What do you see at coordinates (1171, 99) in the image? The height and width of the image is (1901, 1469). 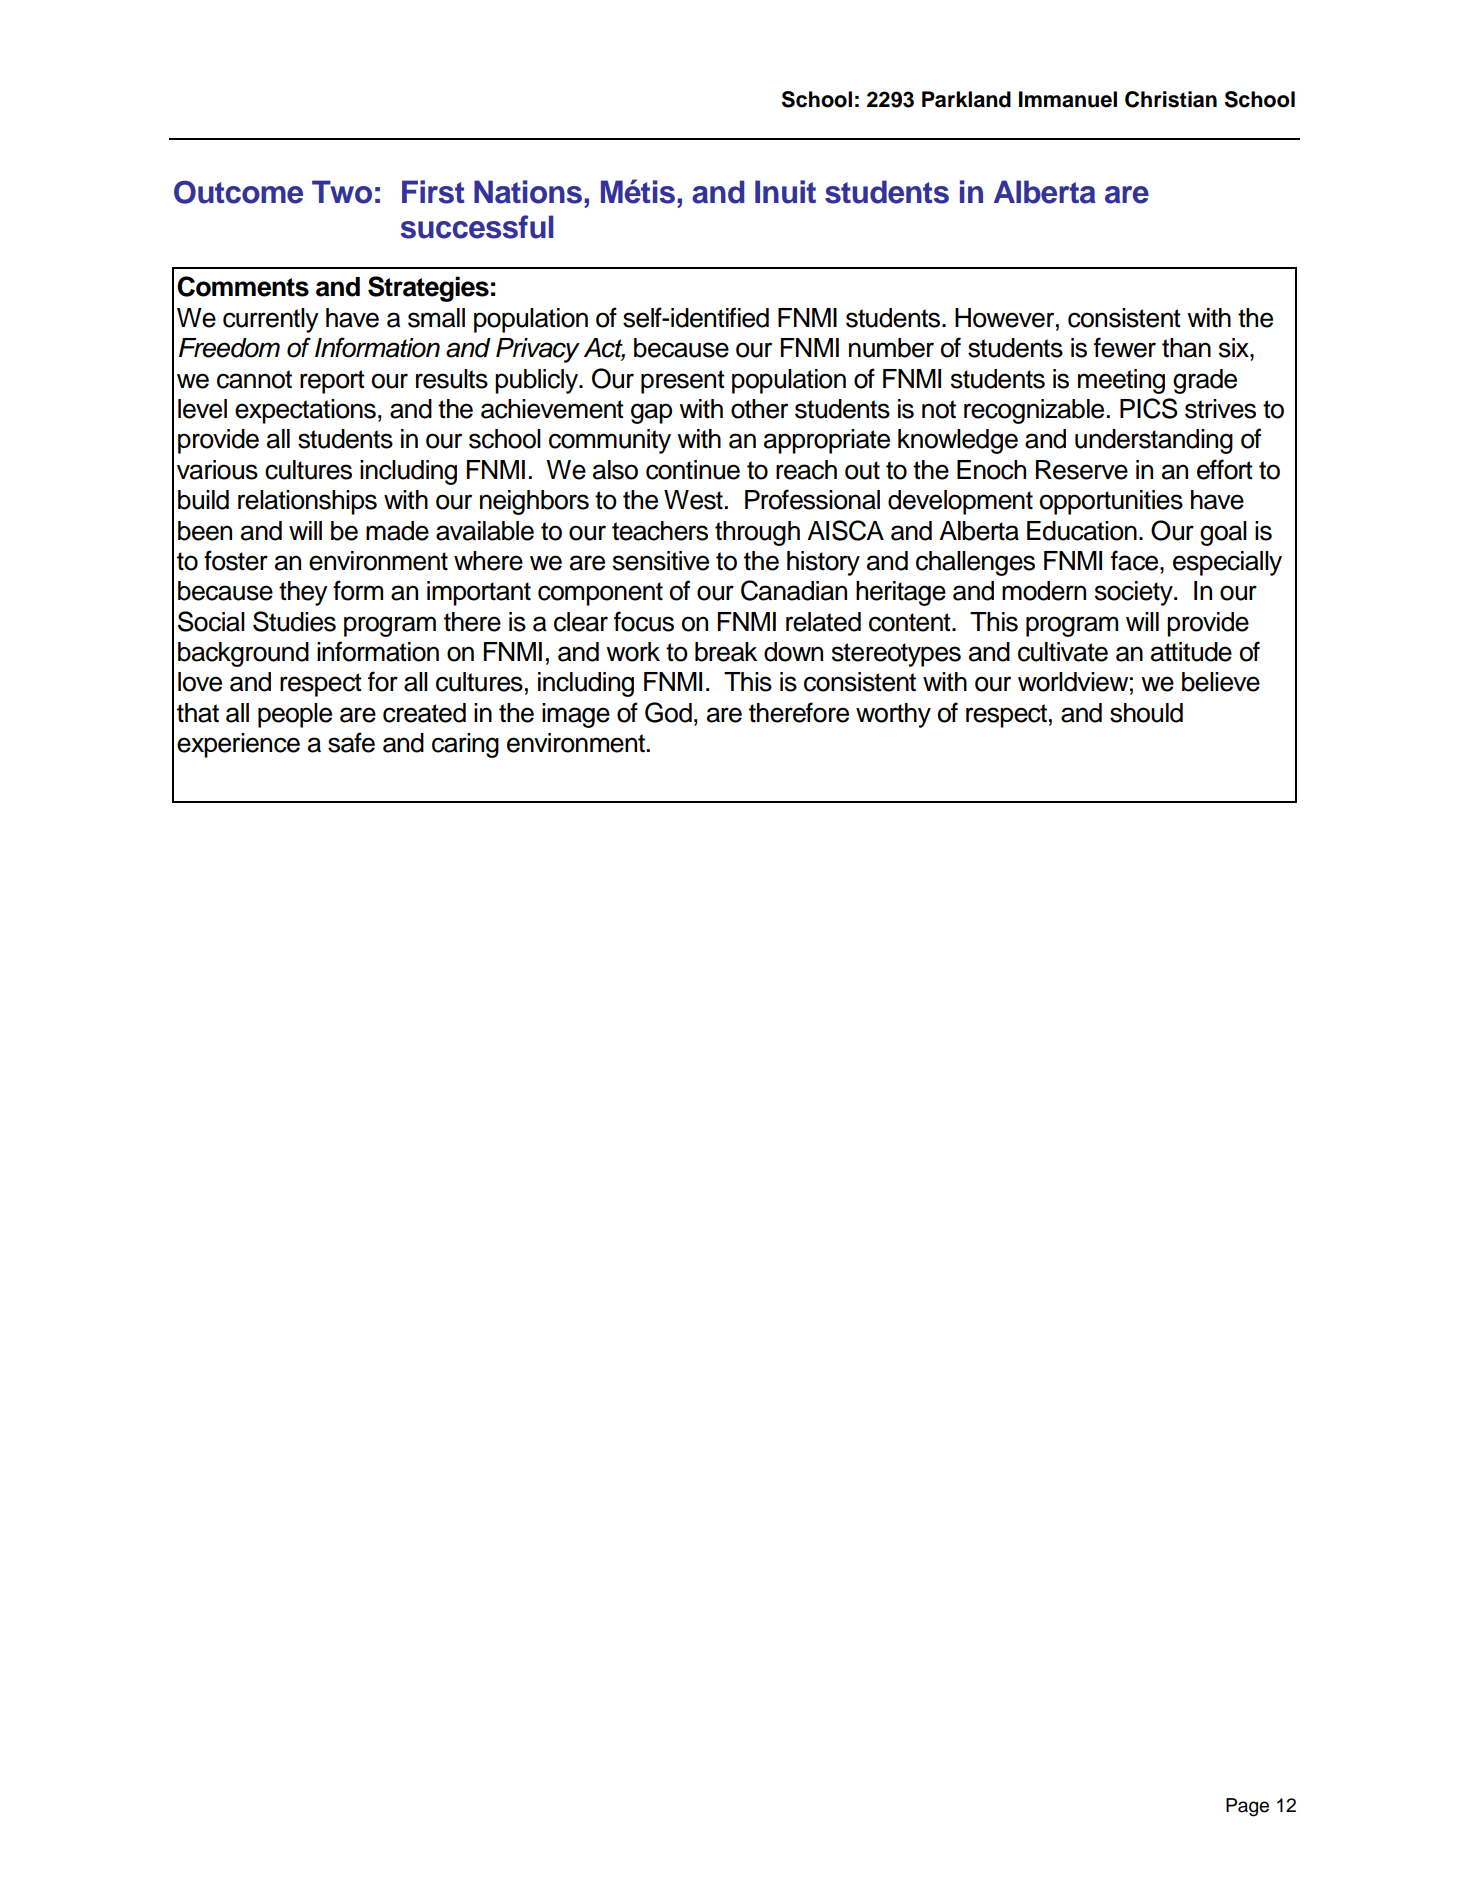 I see `Christian` at bounding box center [1171, 99].
